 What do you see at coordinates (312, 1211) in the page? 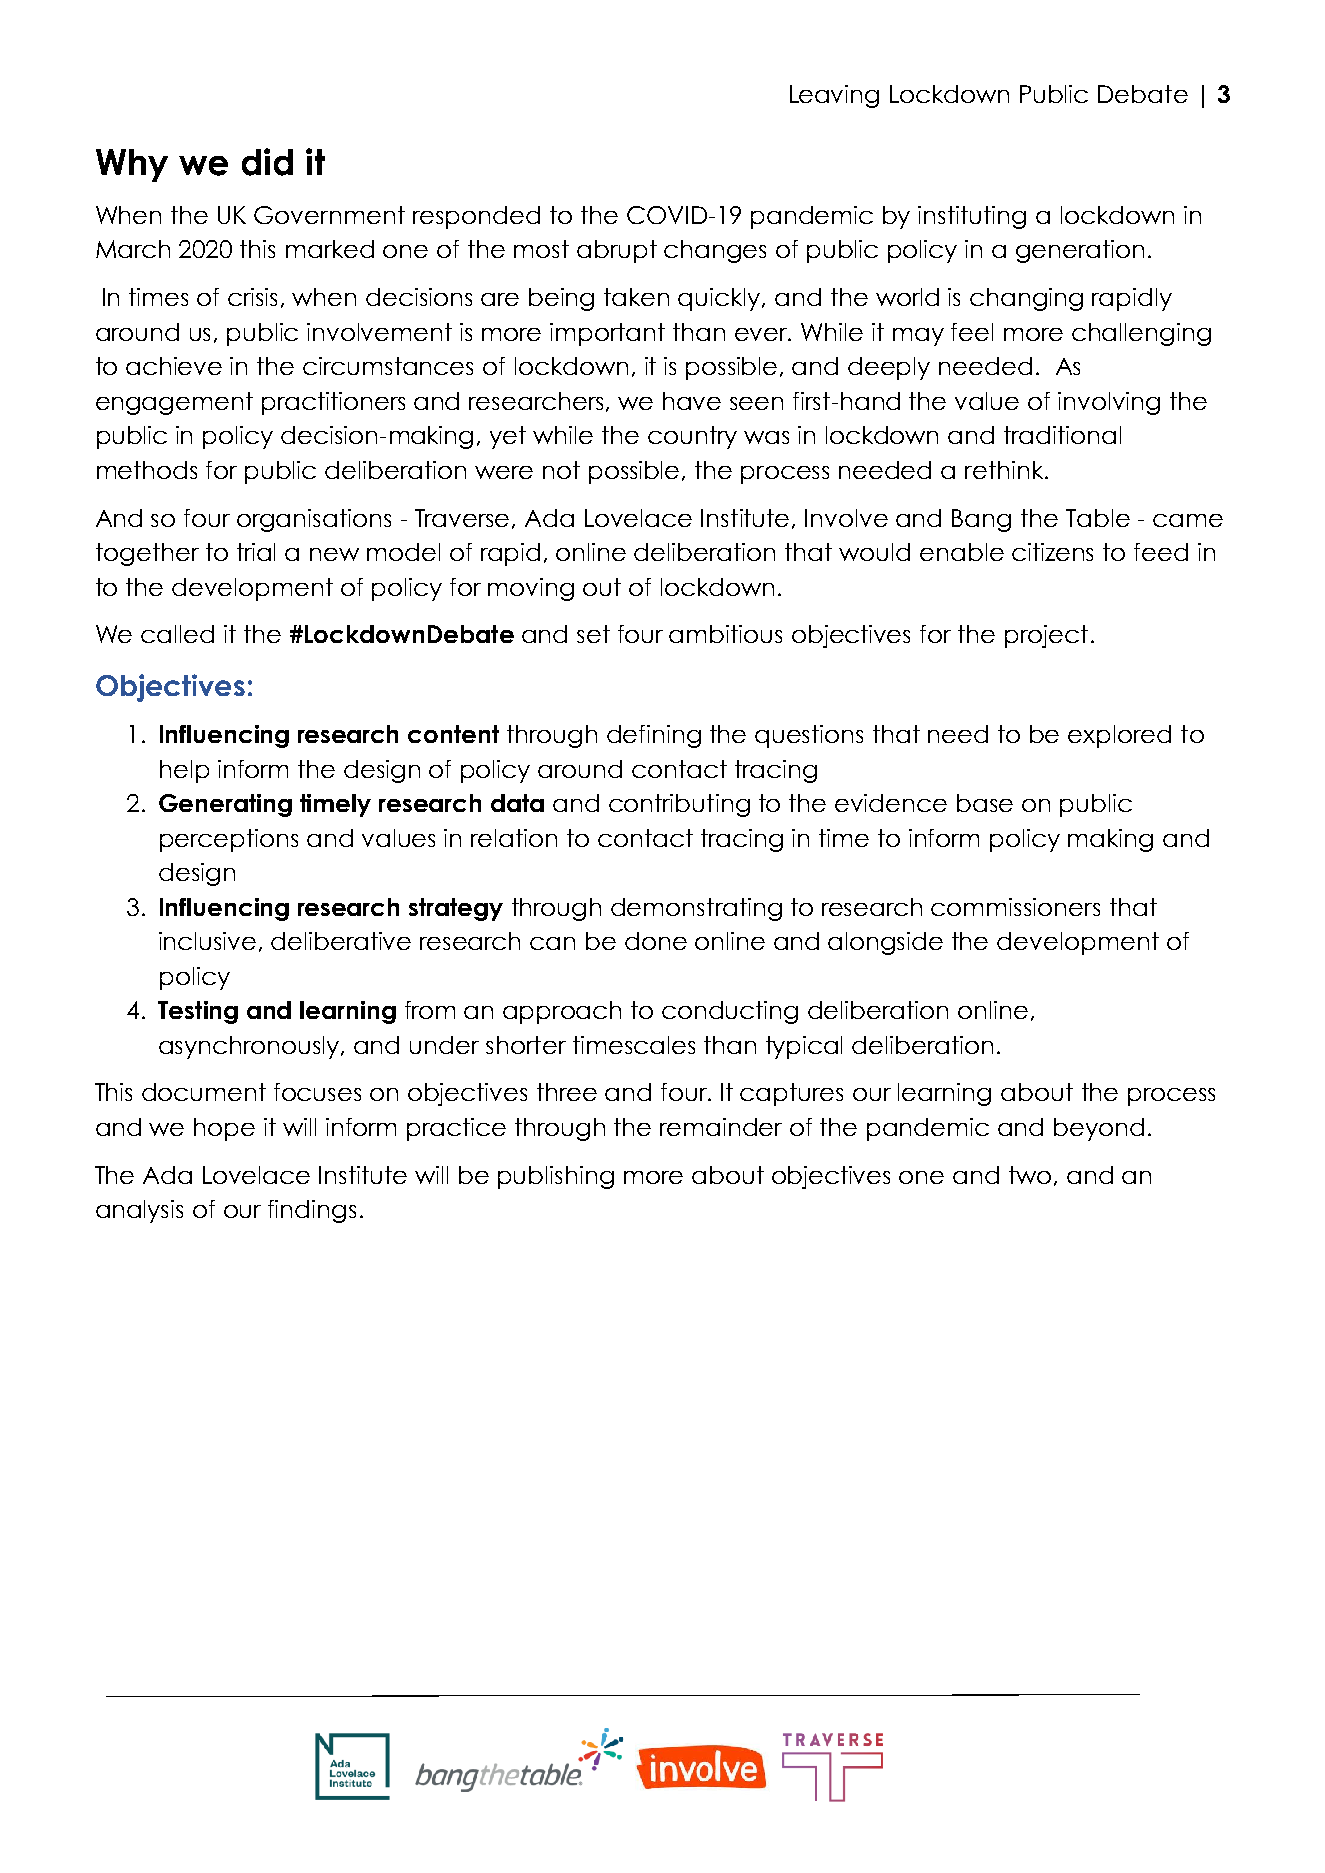
I see `findings` at bounding box center [312, 1211].
